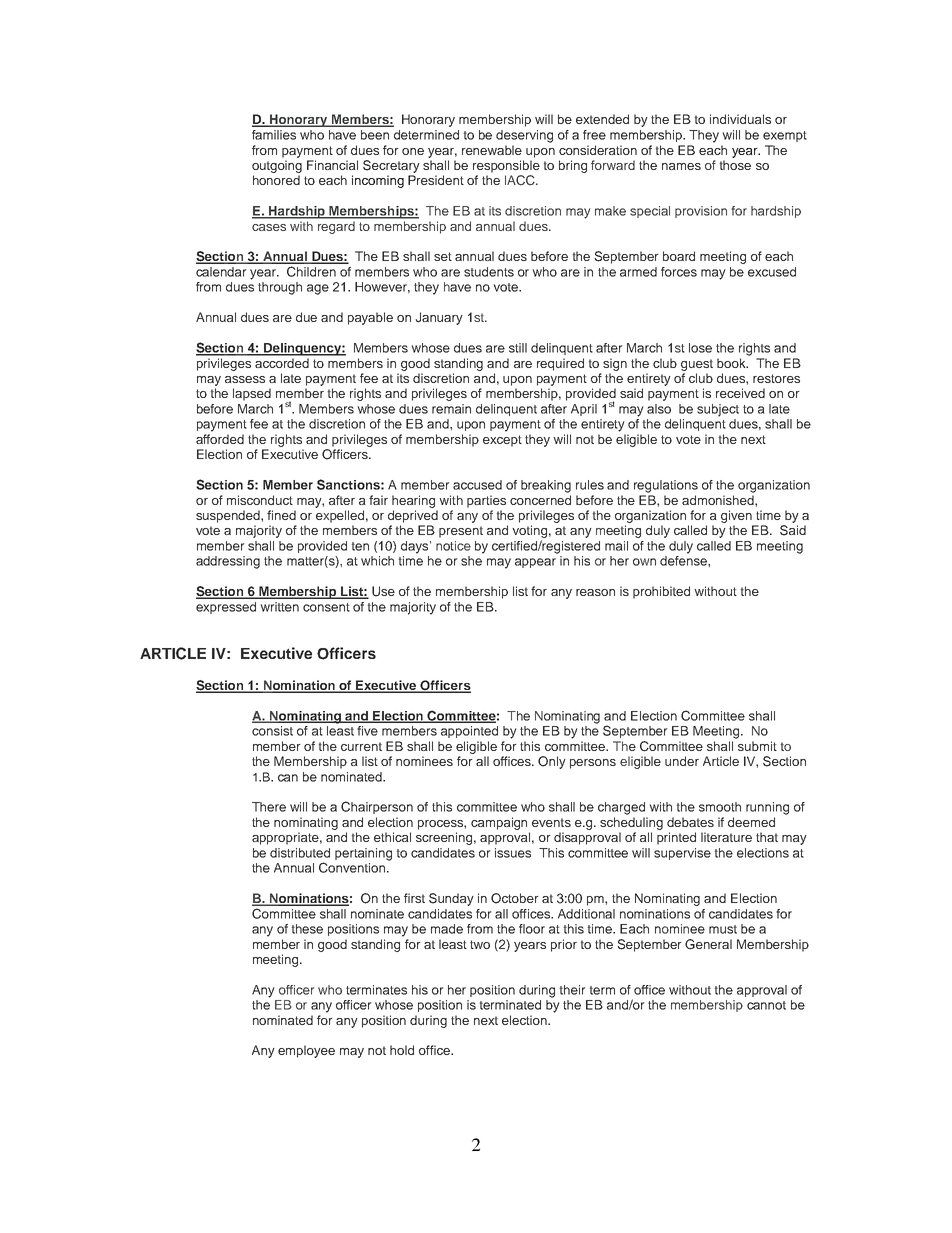 The height and width of the screenshot is (1233, 952). What do you see at coordinates (277, 166) in the screenshot?
I see `outgoing` at bounding box center [277, 166].
